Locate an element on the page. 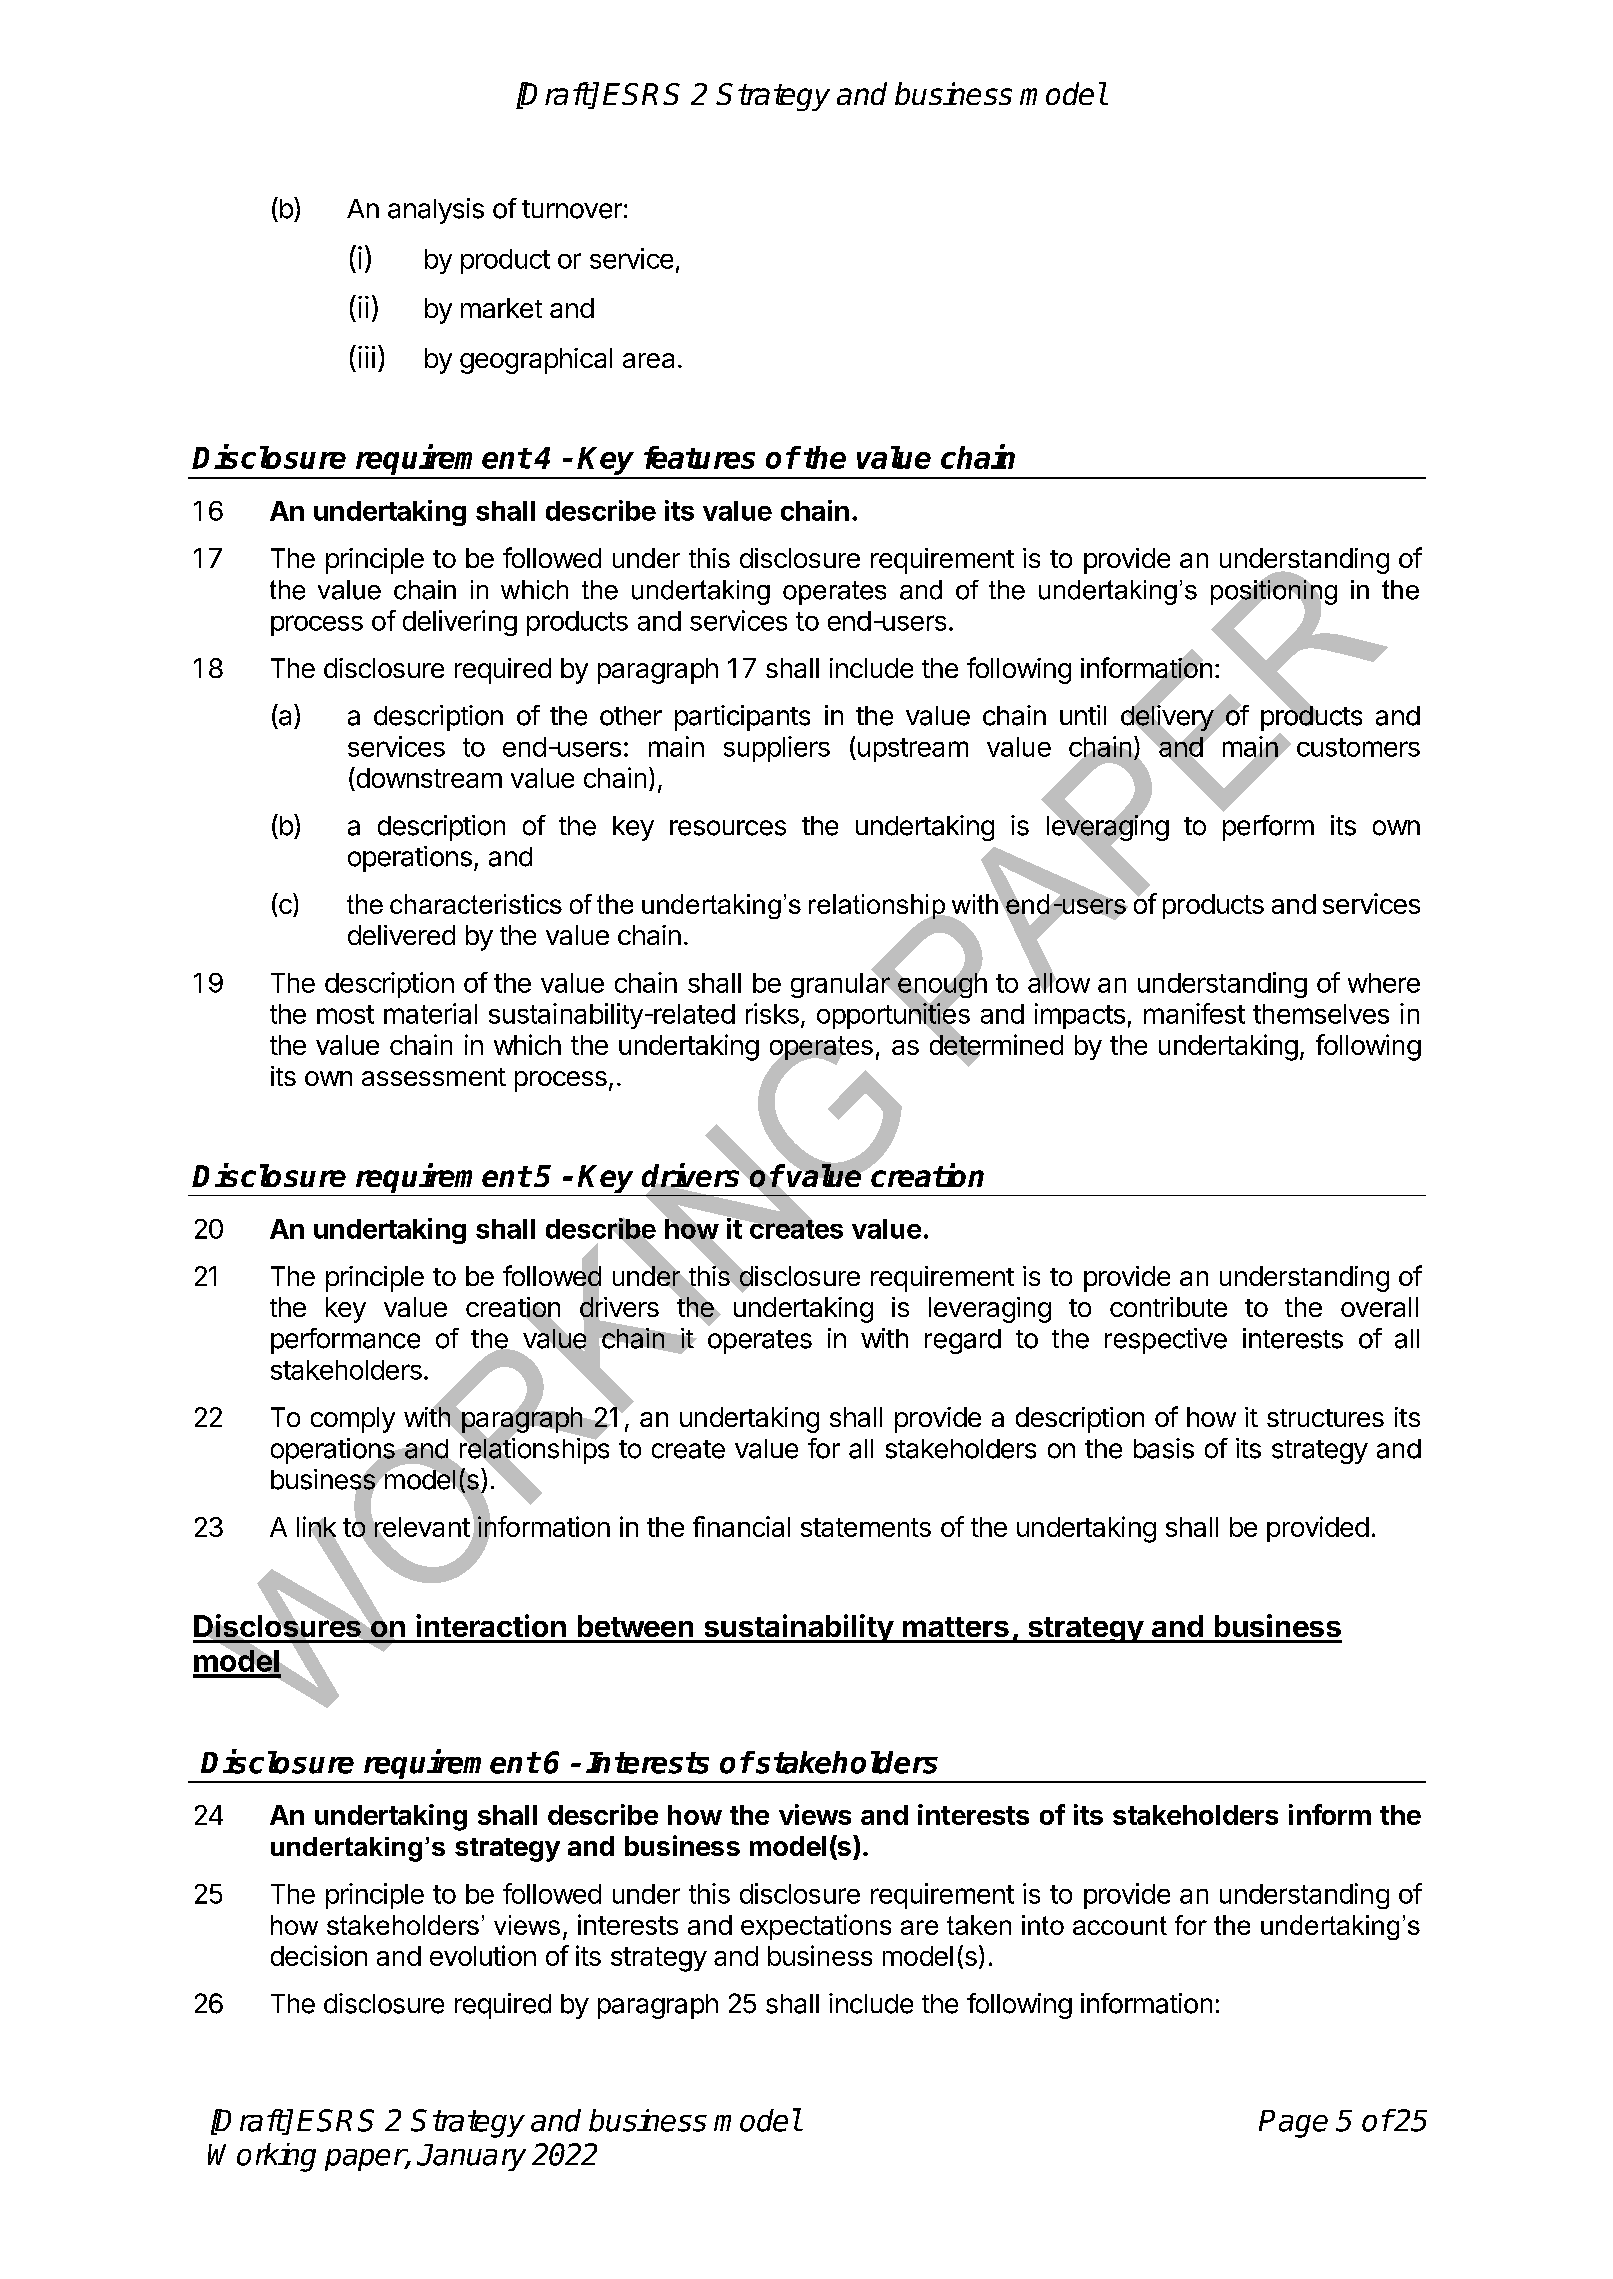 This page has width=1613, height=2279. statements is located at coordinates (866, 1527).
